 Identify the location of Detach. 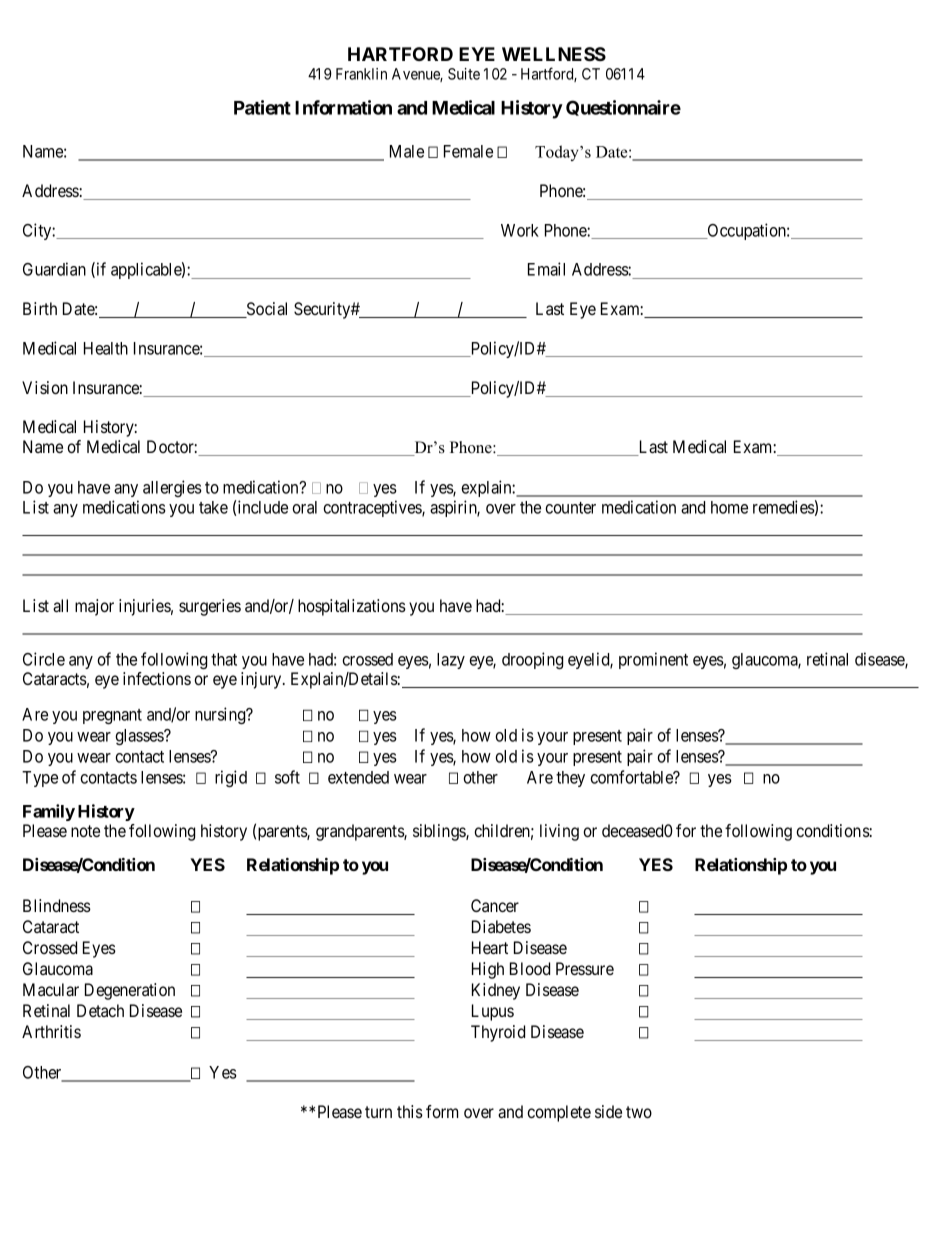
(100, 1010).
